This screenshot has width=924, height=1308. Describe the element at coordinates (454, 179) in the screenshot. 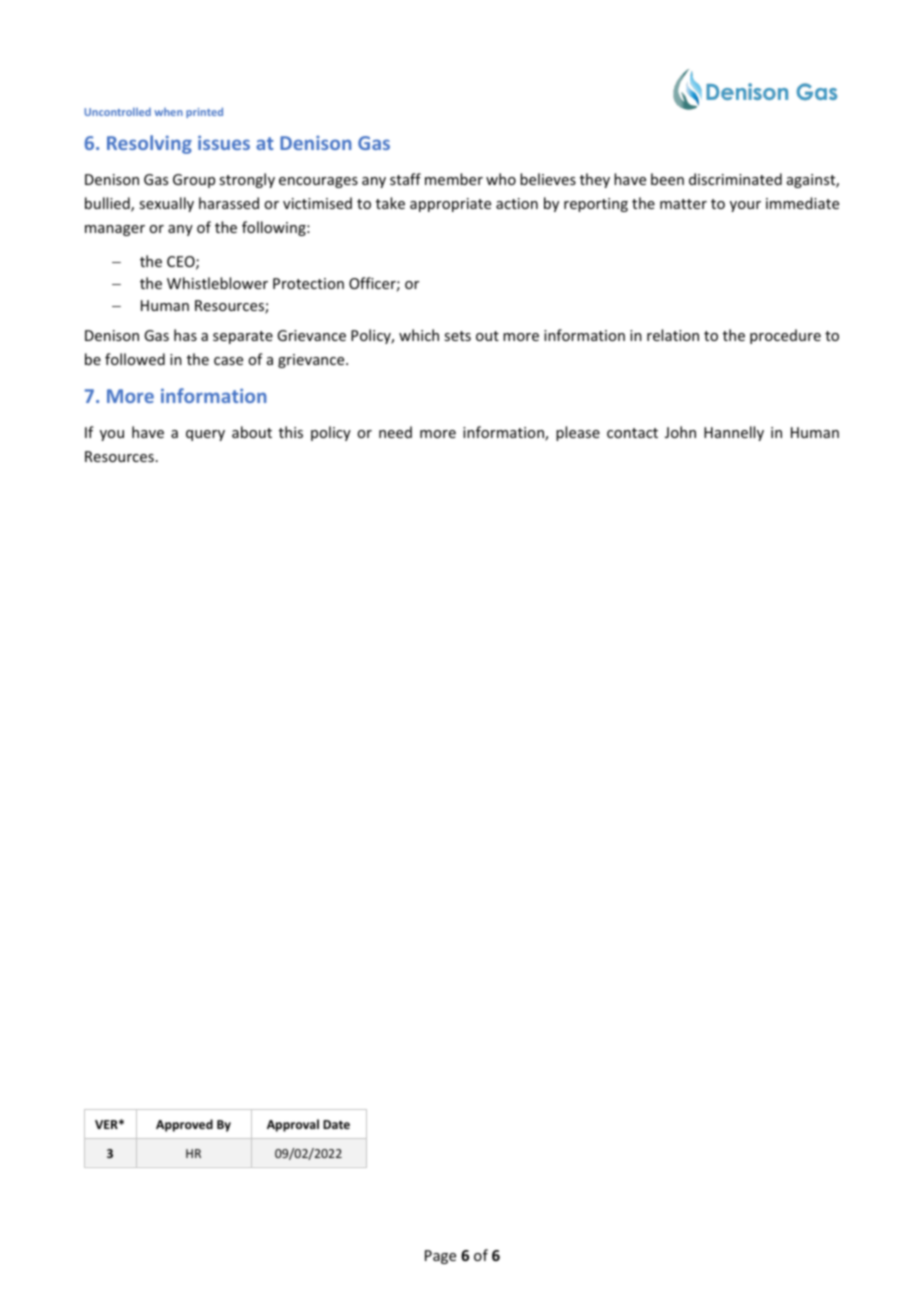

I see `member` at that location.
